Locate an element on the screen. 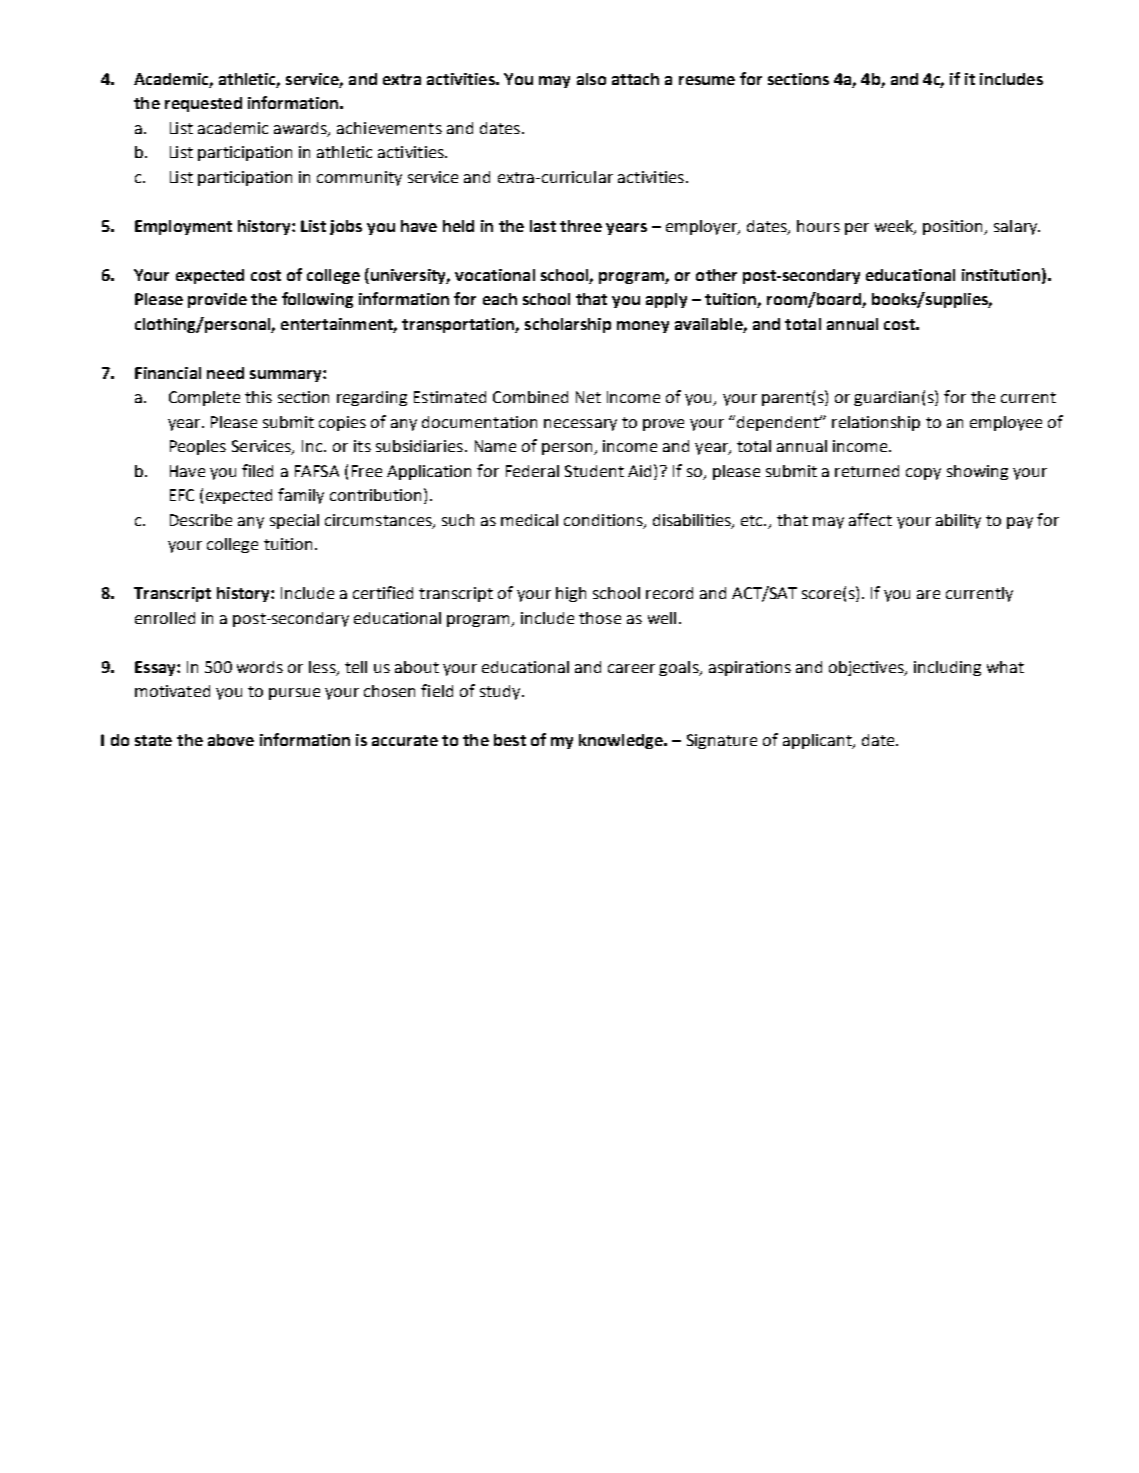 The width and height of the screenshot is (1139, 1473). also is located at coordinates (591, 79).
